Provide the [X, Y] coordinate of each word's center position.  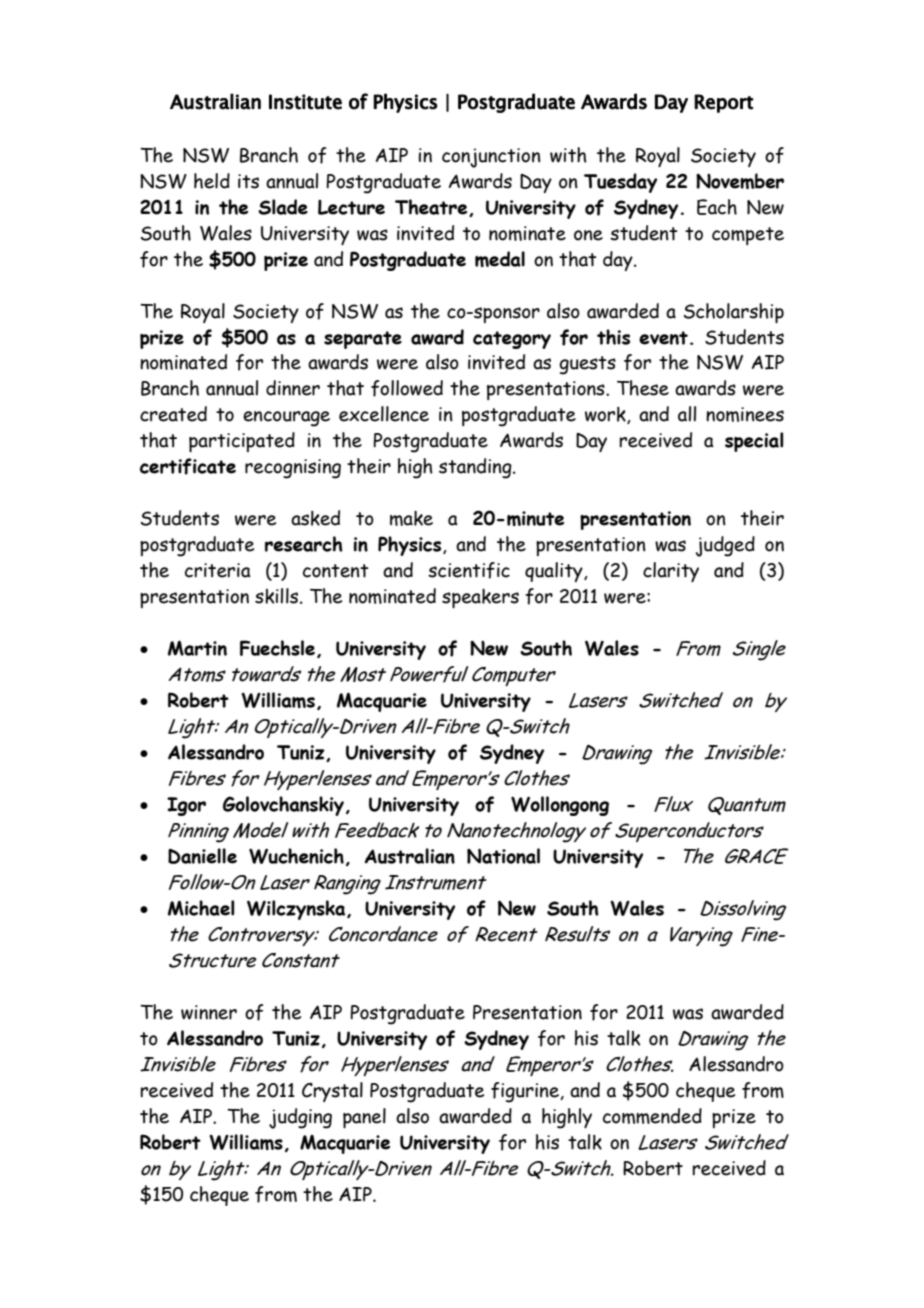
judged [725, 546]
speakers [480, 598]
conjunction [491, 158]
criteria [218, 570]
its [248, 181]
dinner [293, 388]
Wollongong [560, 806]
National [503, 856]
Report [724, 103]
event [663, 338]
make [411, 518]
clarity [671, 572]
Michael [201, 908]
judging [300, 1118]
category [512, 340]
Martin [197, 648]
